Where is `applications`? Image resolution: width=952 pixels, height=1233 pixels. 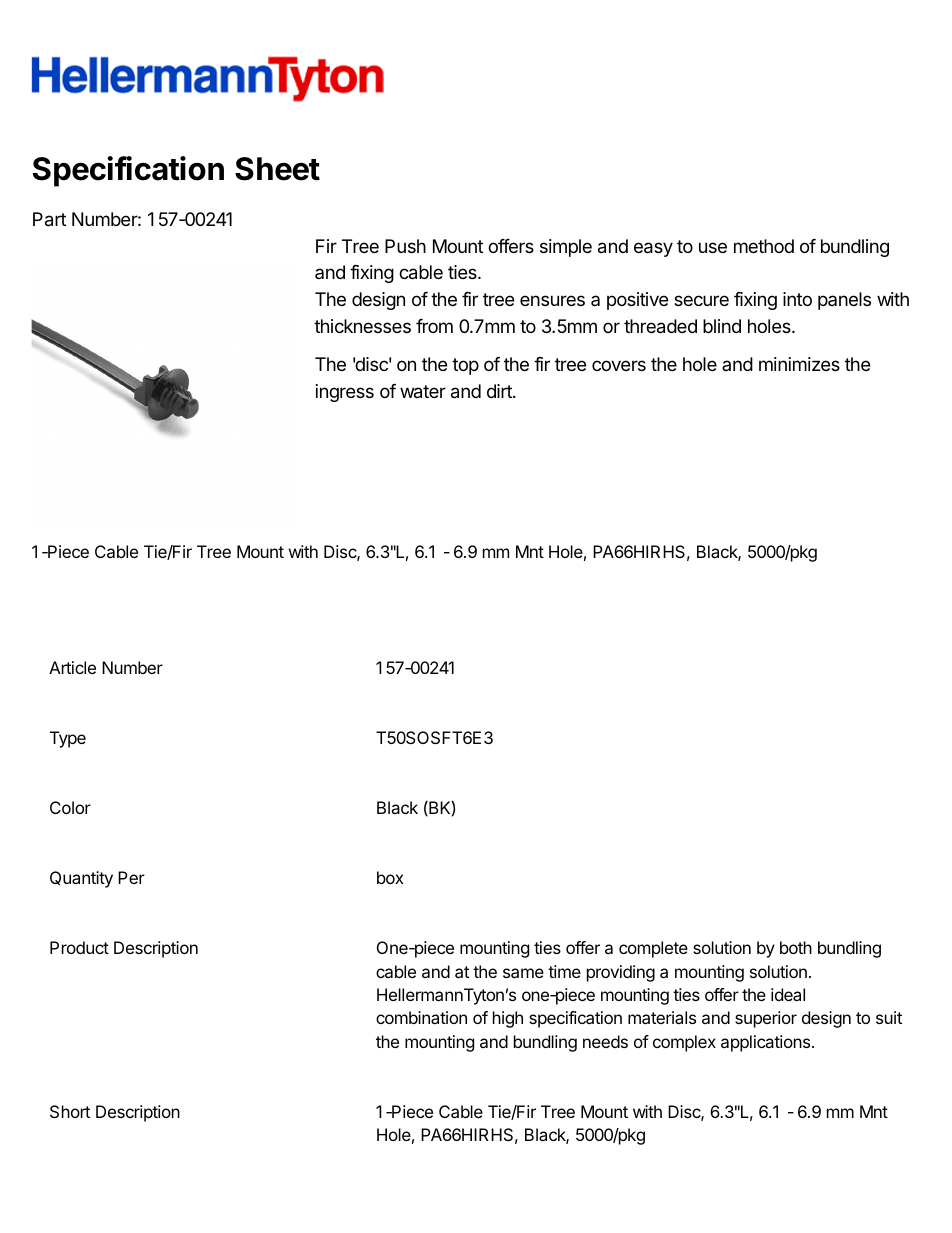
applications is located at coordinates (767, 1043).
